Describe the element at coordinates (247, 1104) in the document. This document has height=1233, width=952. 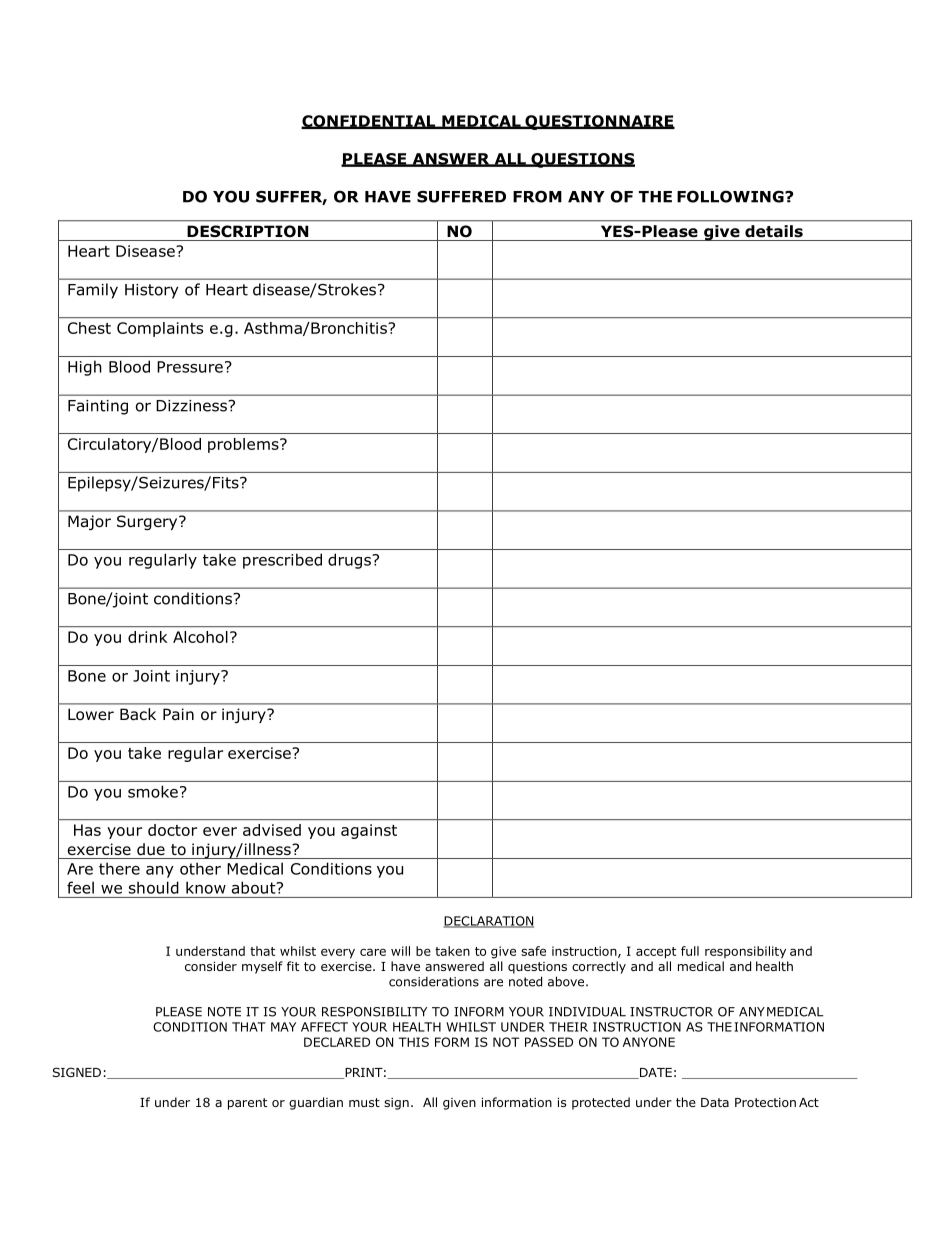
I see `parent` at that location.
